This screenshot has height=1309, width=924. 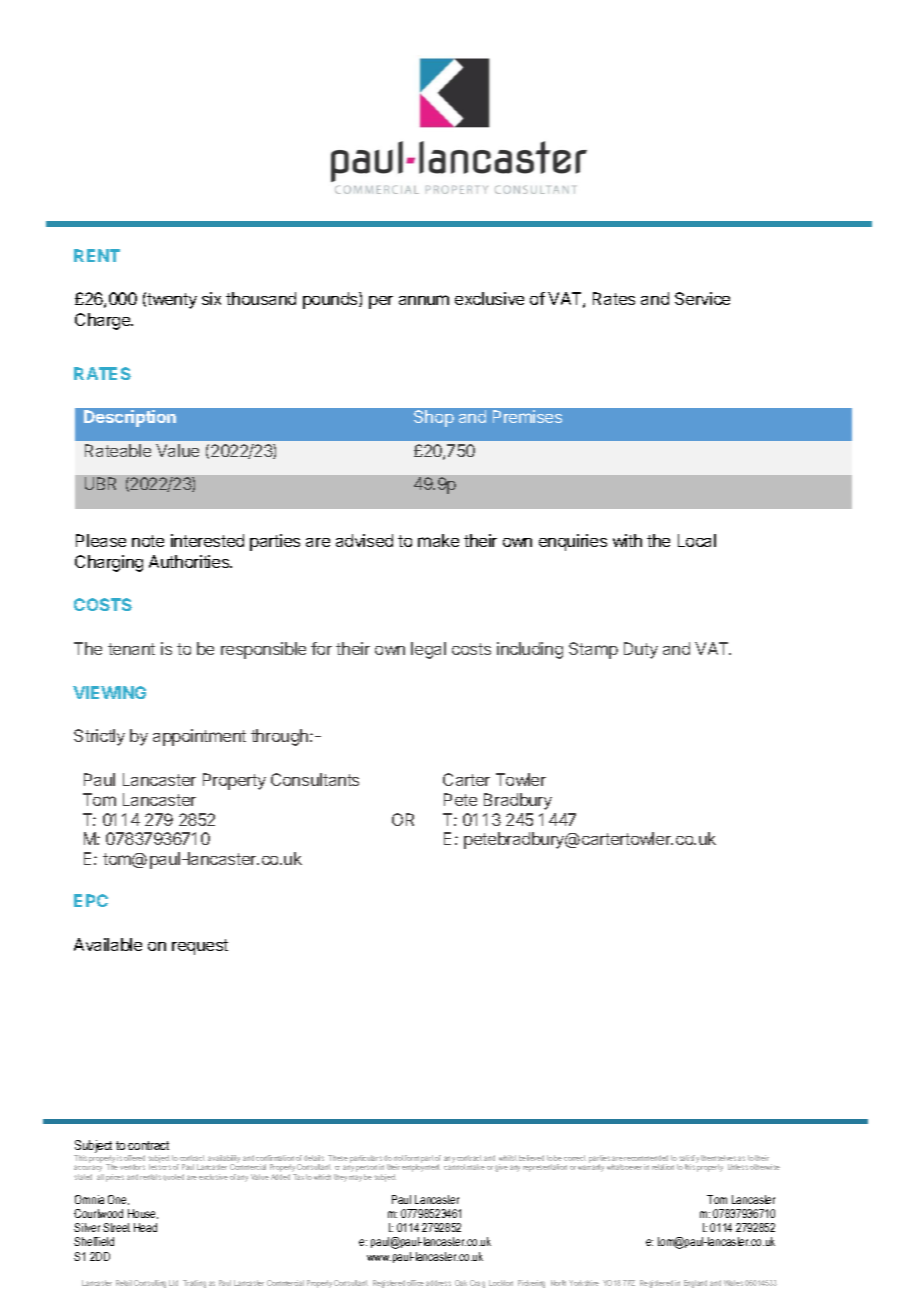 I want to click on Duty, so click(x=641, y=650).
